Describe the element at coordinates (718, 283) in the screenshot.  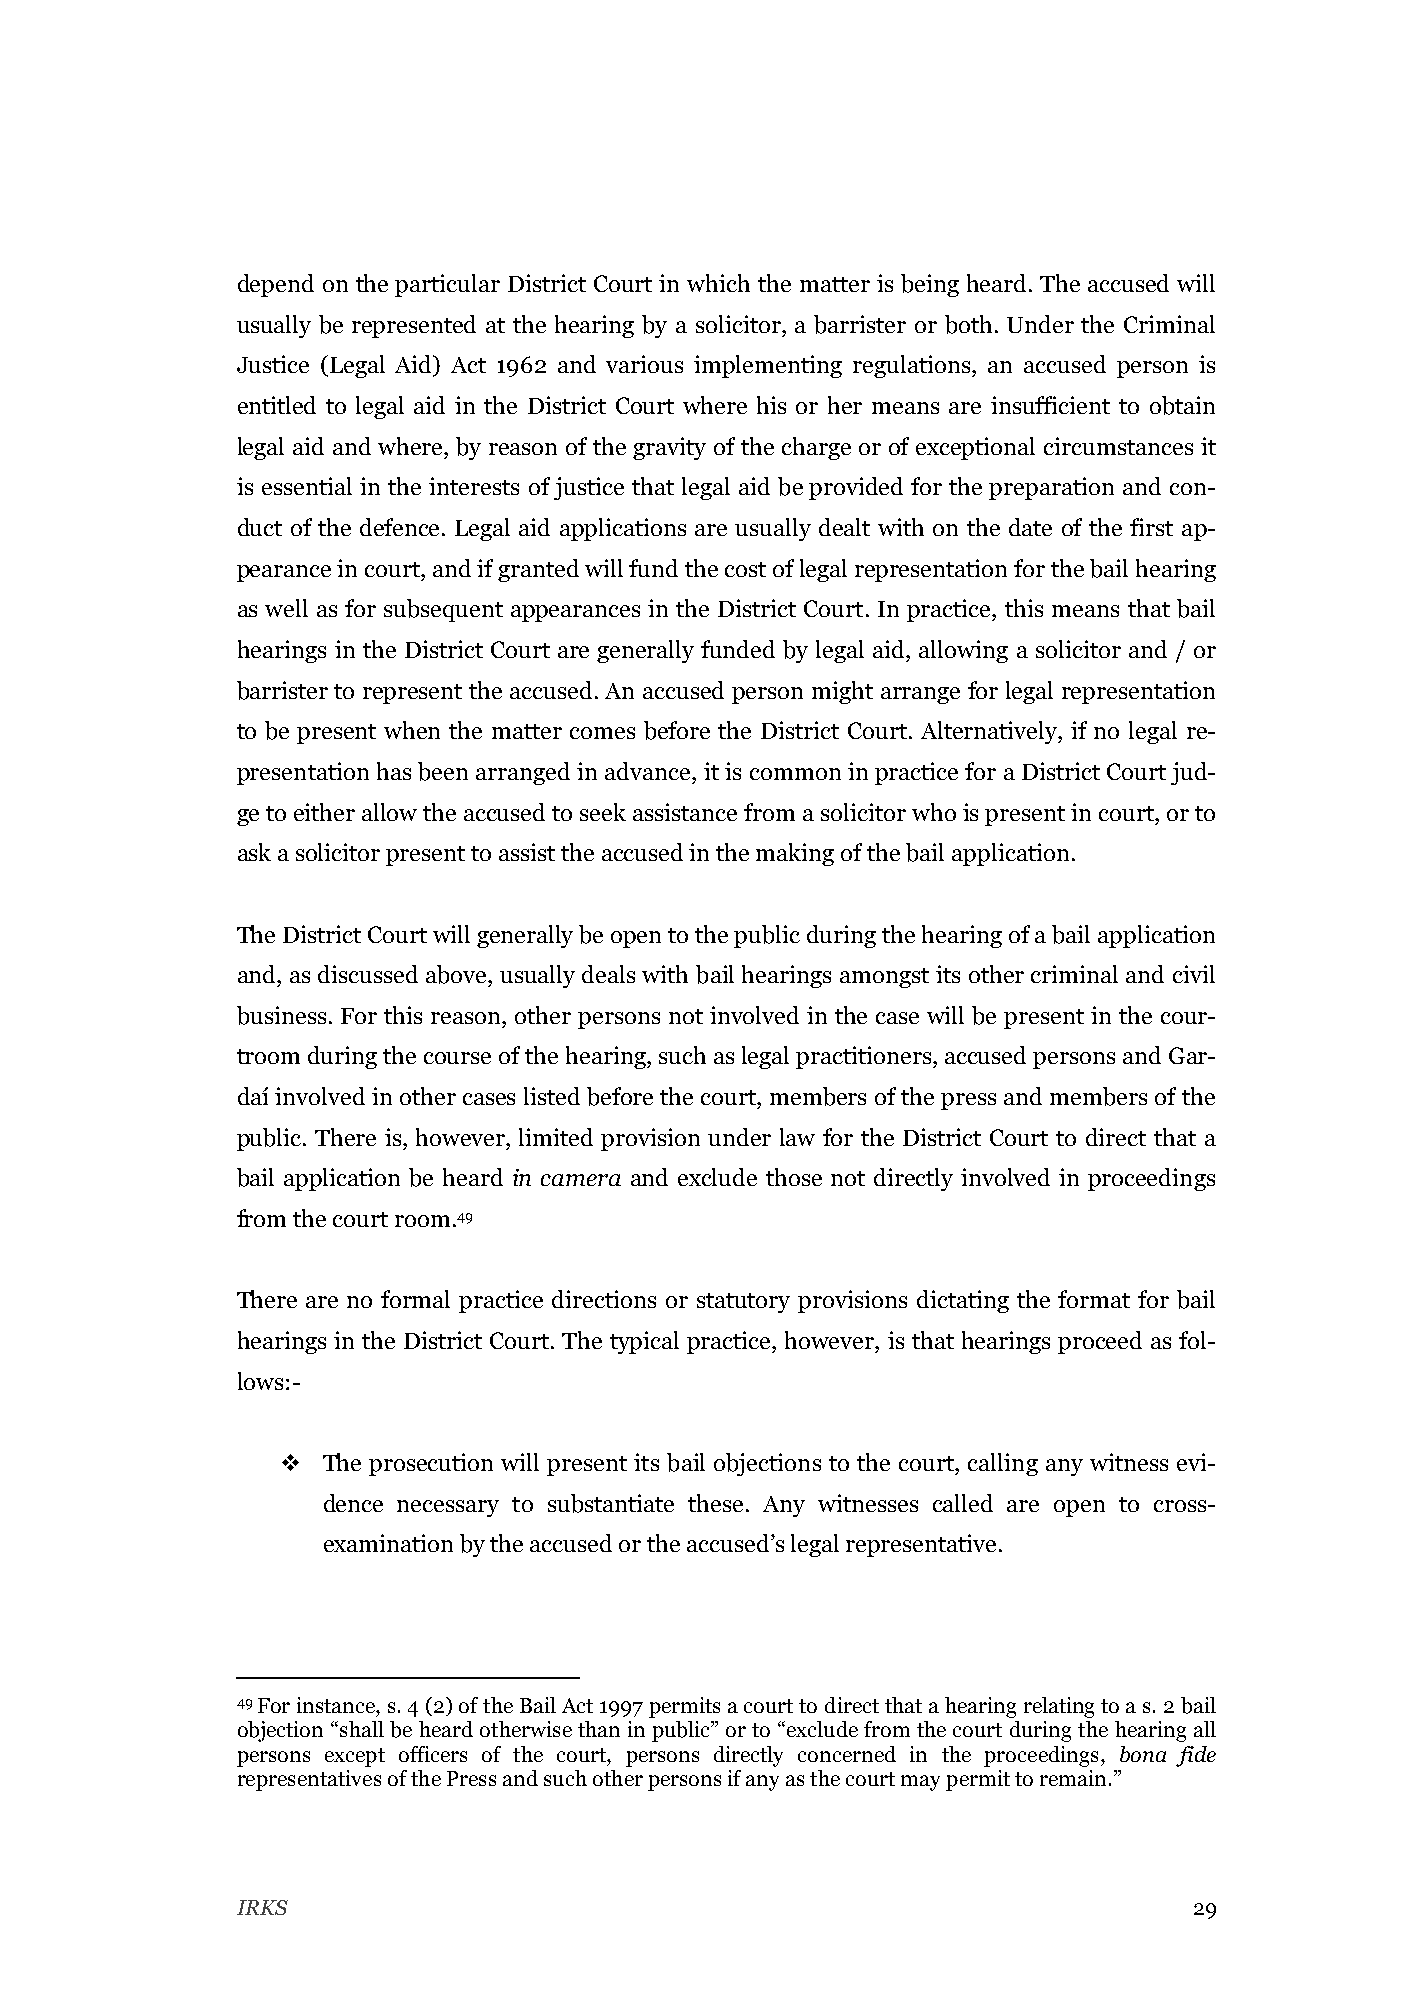
I see `which` at that location.
